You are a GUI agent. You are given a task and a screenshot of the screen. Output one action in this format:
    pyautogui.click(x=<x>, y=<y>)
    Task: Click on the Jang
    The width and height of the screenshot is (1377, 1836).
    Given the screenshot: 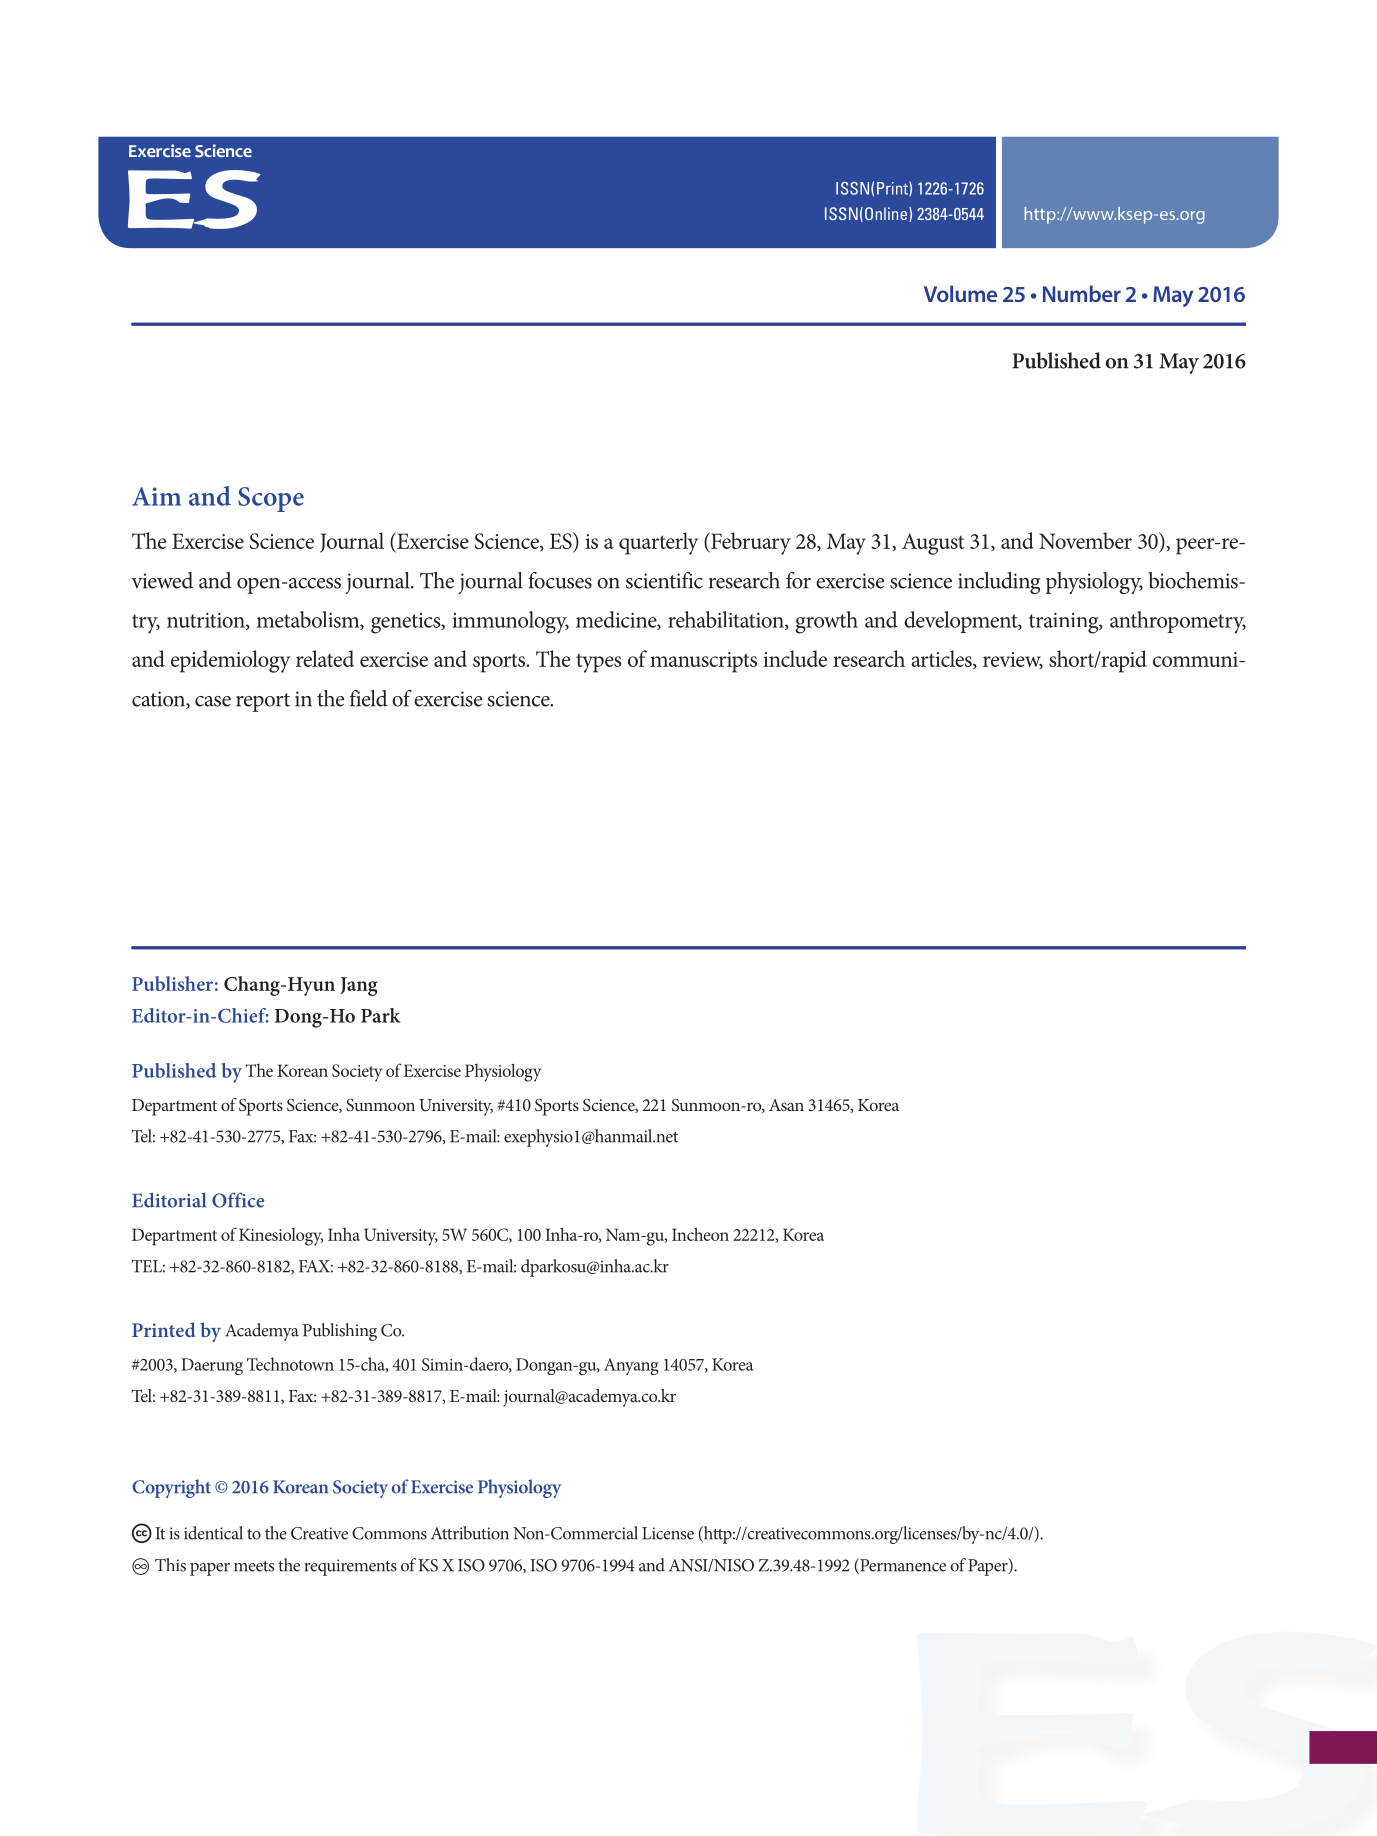 What is the action you would take?
    pyautogui.click(x=358, y=986)
